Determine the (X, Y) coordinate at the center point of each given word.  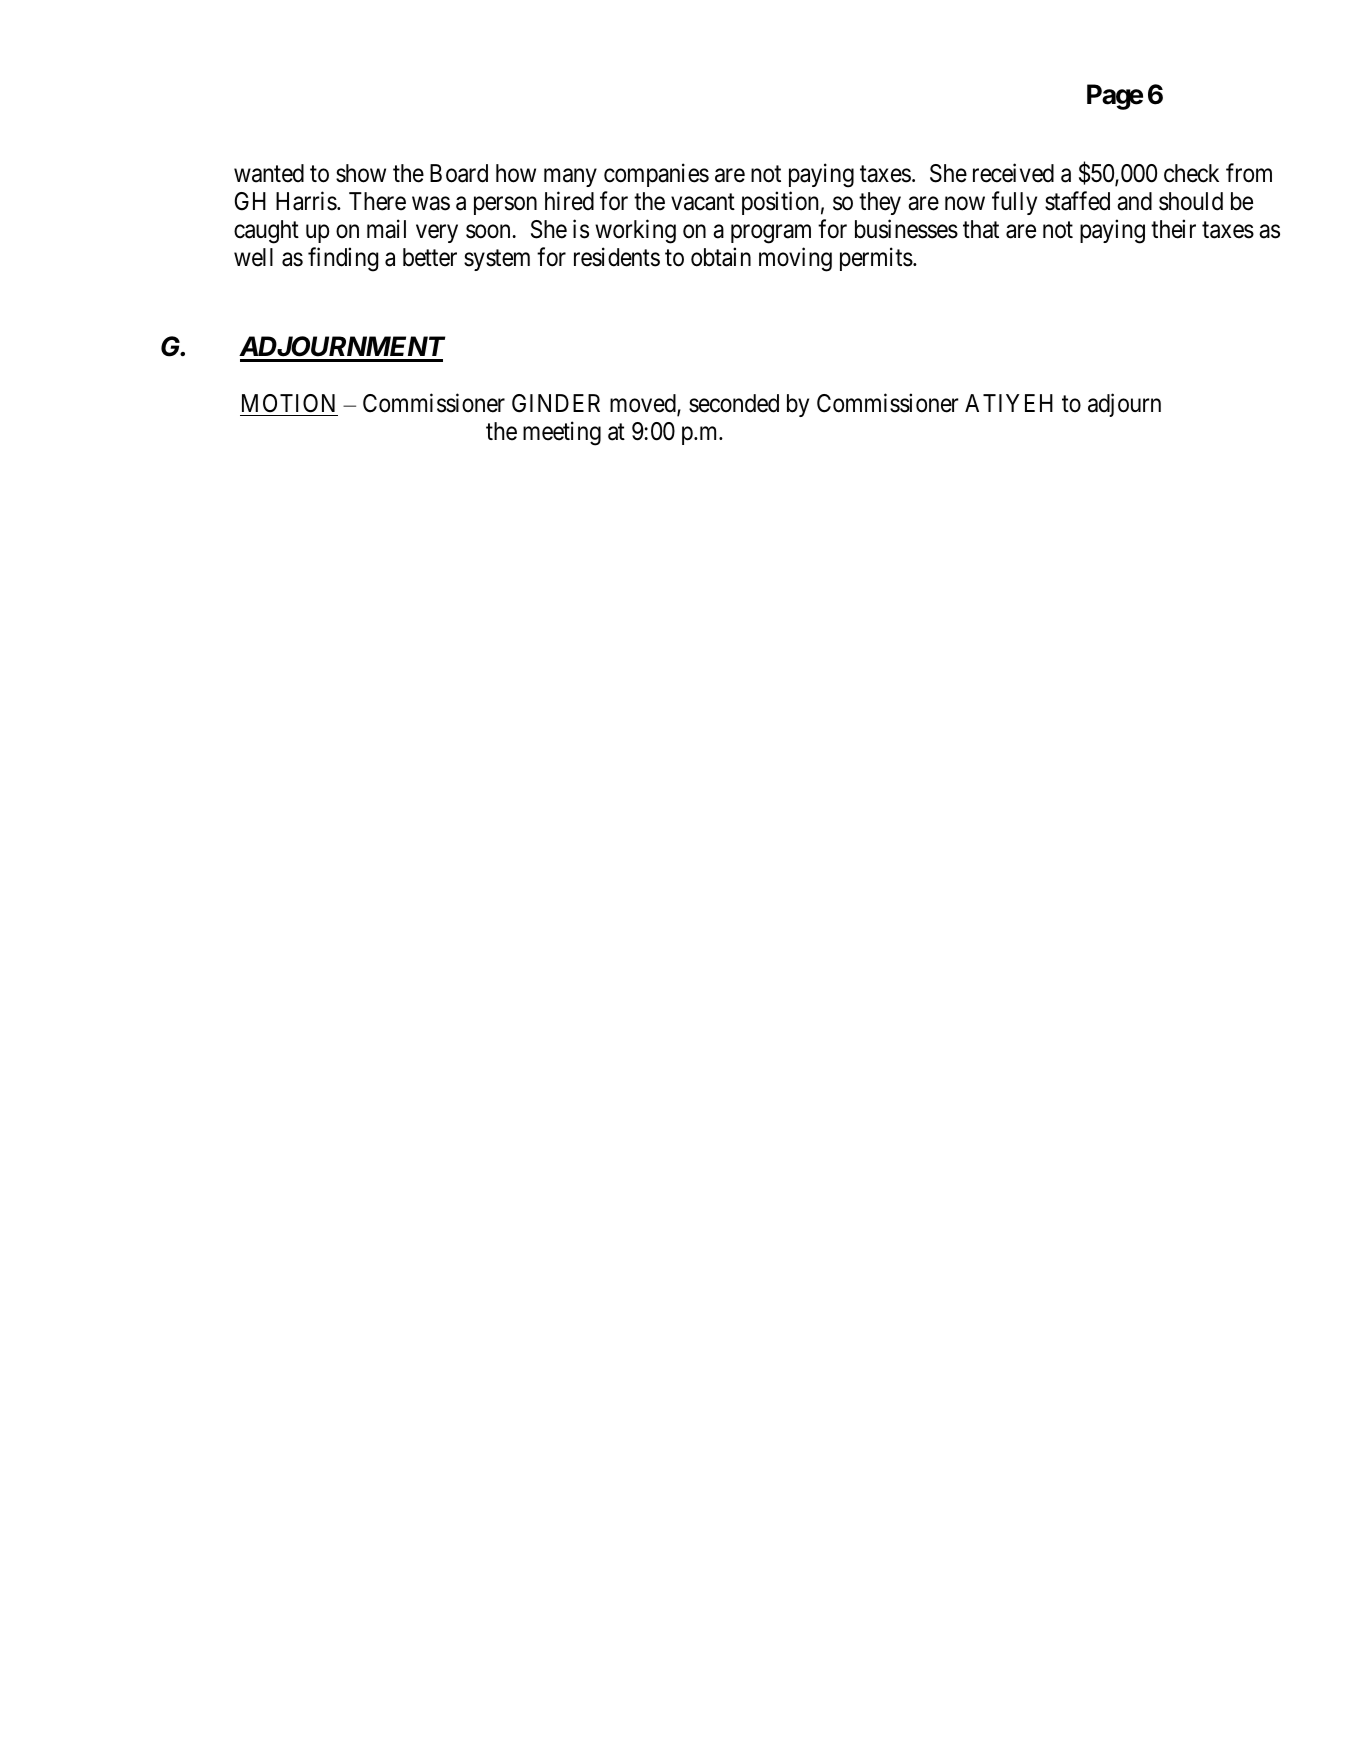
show (361, 173)
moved (644, 404)
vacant (703, 202)
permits (876, 259)
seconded (734, 403)
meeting (562, 434)
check (1191, 173)
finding (343, 260)
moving (795, 260)
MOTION (288, 403)
